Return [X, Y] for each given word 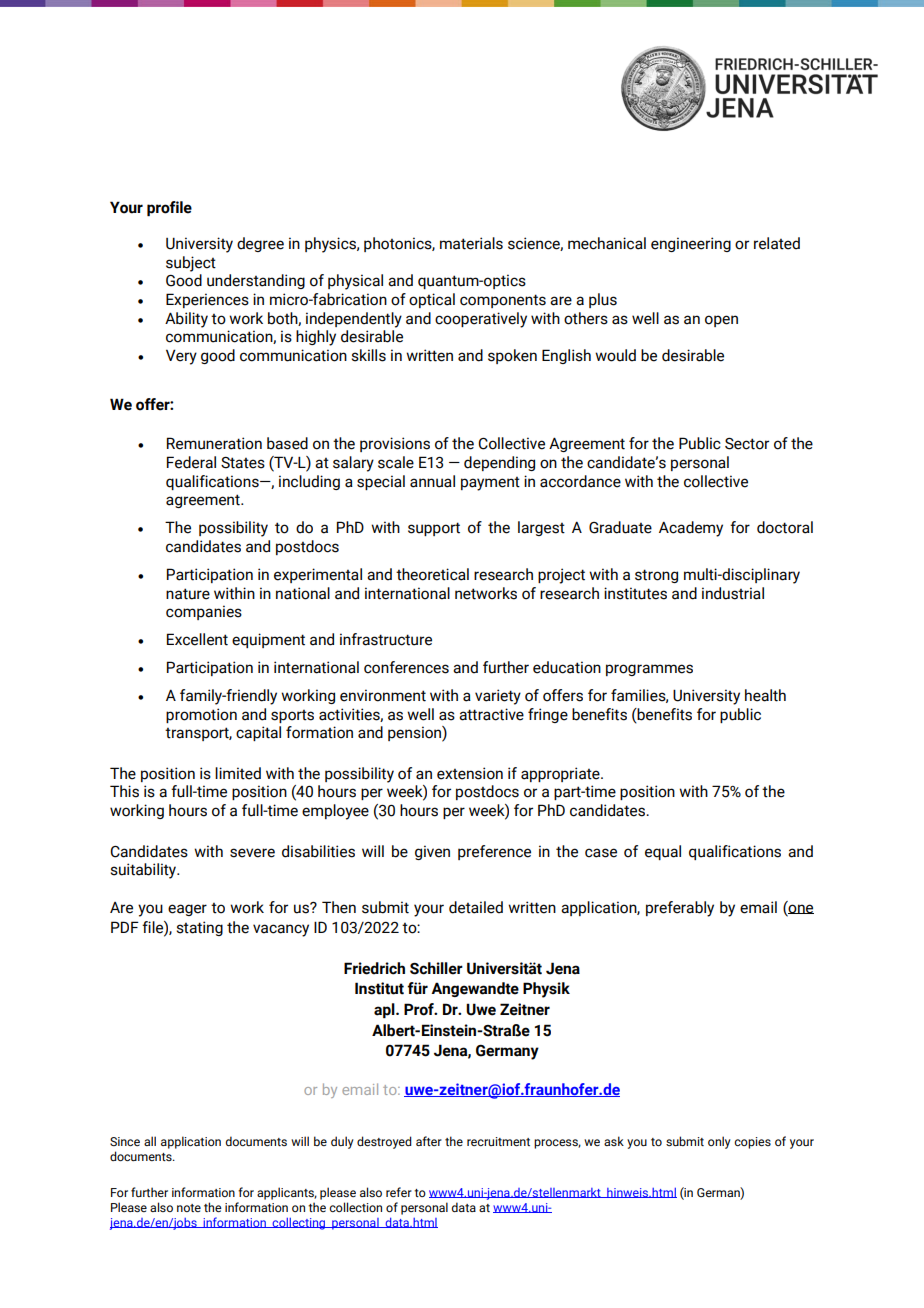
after [429, 1141]
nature [188, 594]
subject [191, 264]
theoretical [432, 574]
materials [471, 243]
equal [663, 852]
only [719, 1142]
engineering [691, 244]
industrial [733, 593]
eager [187, 910]
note [189, 1208]
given [432, 852]
